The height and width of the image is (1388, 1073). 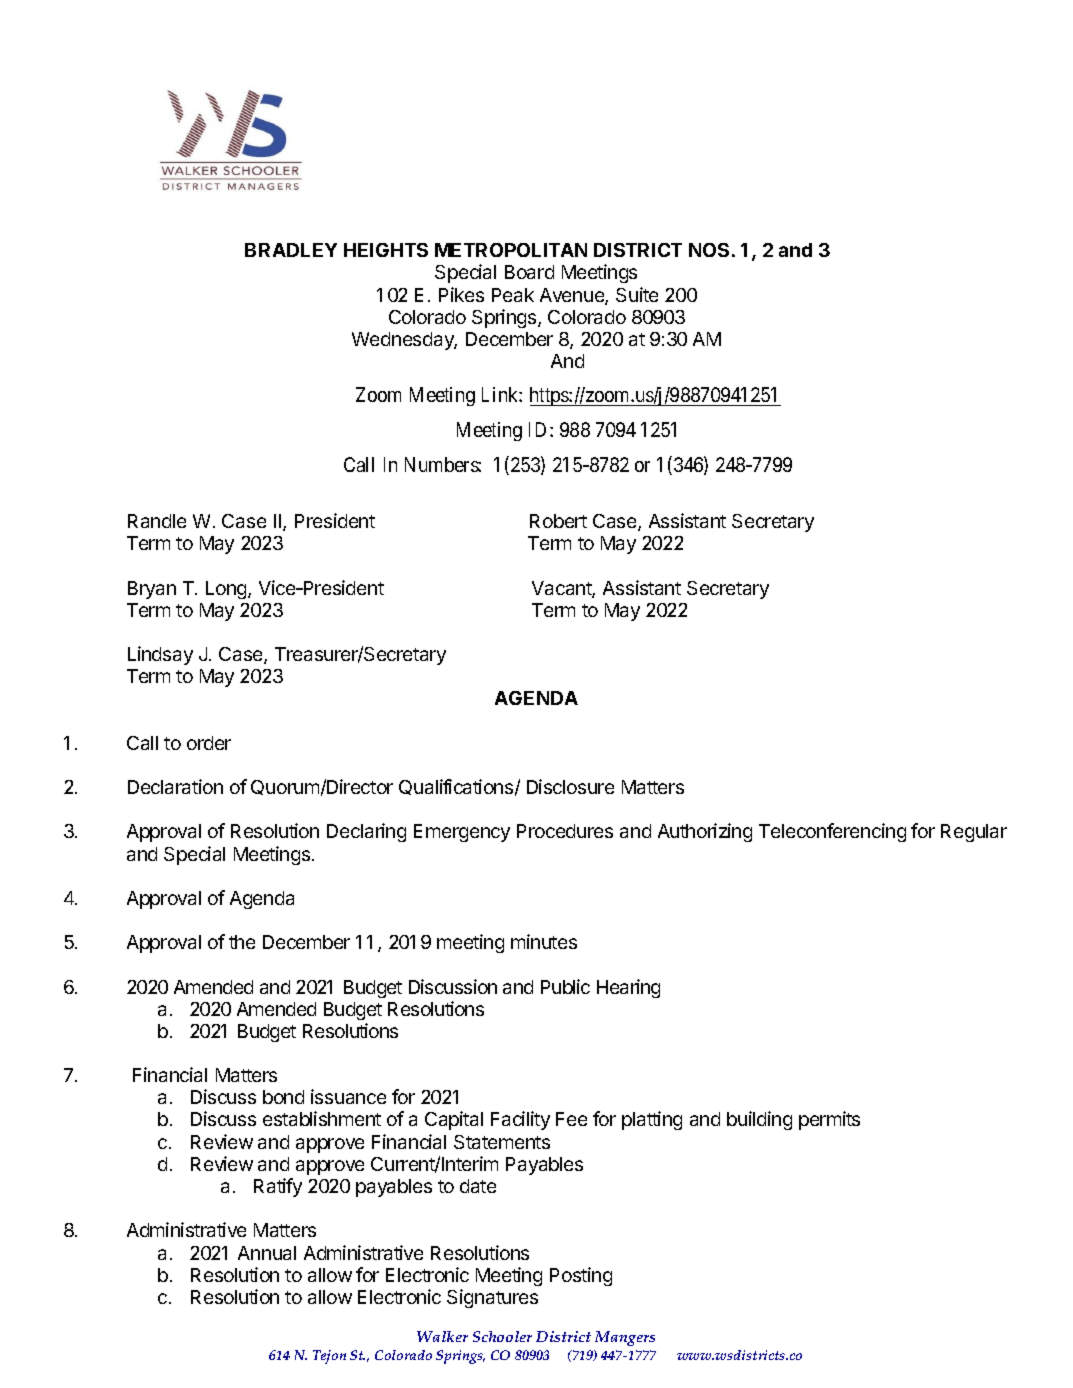 I want to click on Posting, so click(x=581, y=1276).
